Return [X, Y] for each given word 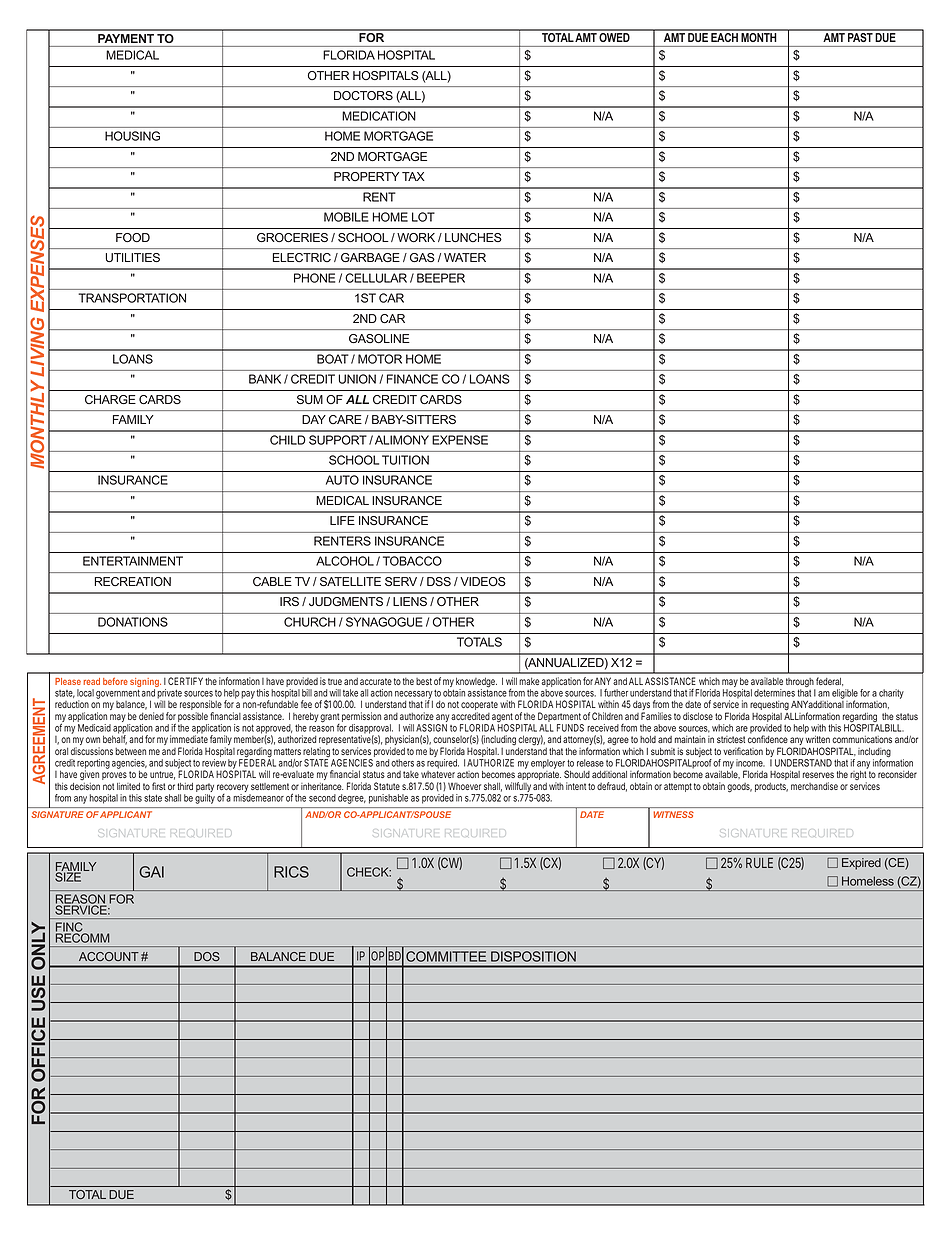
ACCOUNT [109, 956]
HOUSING [132, 136]
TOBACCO [412, 561]
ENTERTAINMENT [133, 561]
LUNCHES [473, 237]
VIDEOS [483, 581]
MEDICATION [379, 116]
